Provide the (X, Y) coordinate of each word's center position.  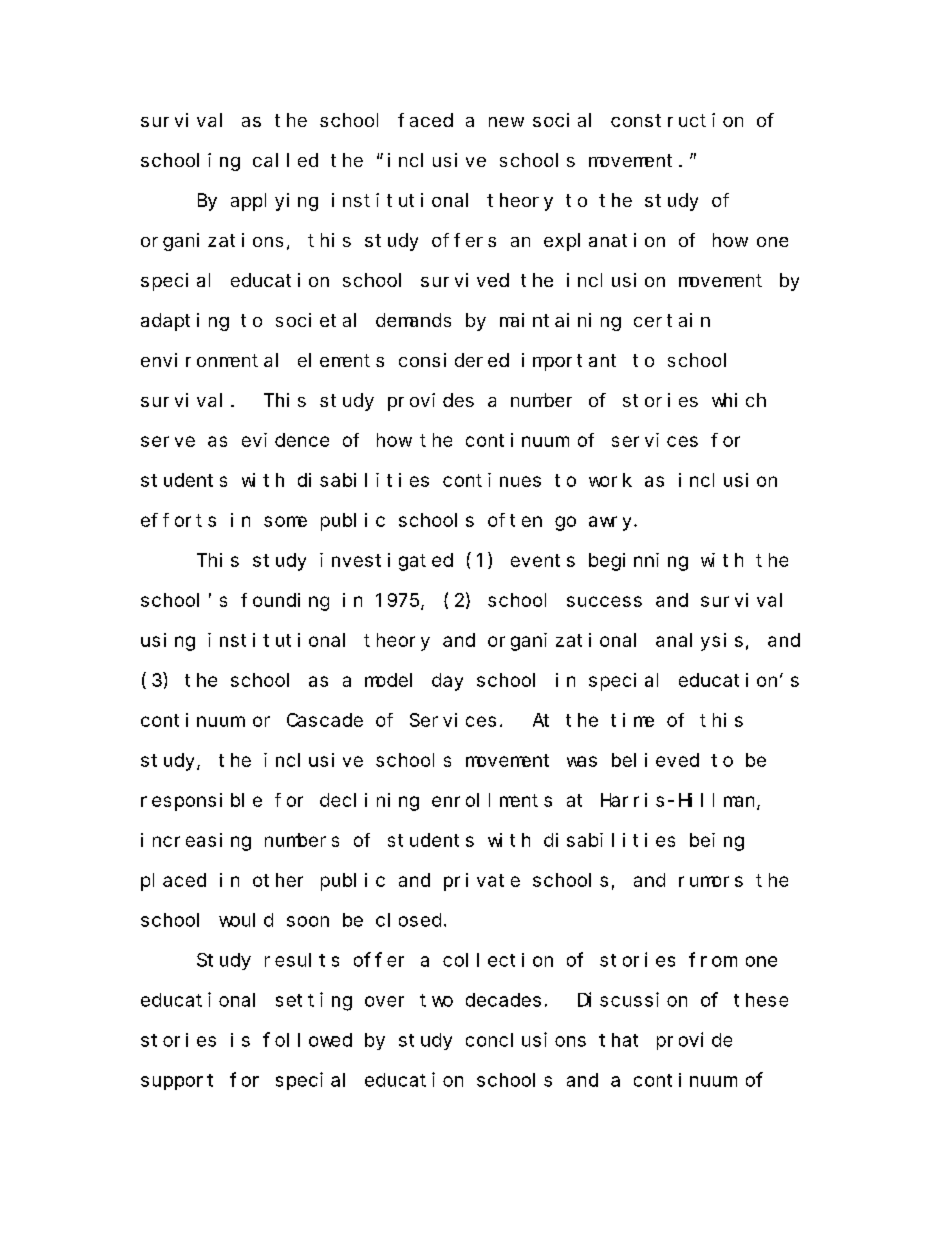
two (436, 1000)
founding (285, 602)
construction (677, 120)
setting (314, 1001)
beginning (638, 562)
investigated (386, 562)
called (285, 160)
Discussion (632, 999)
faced (425, 120)
